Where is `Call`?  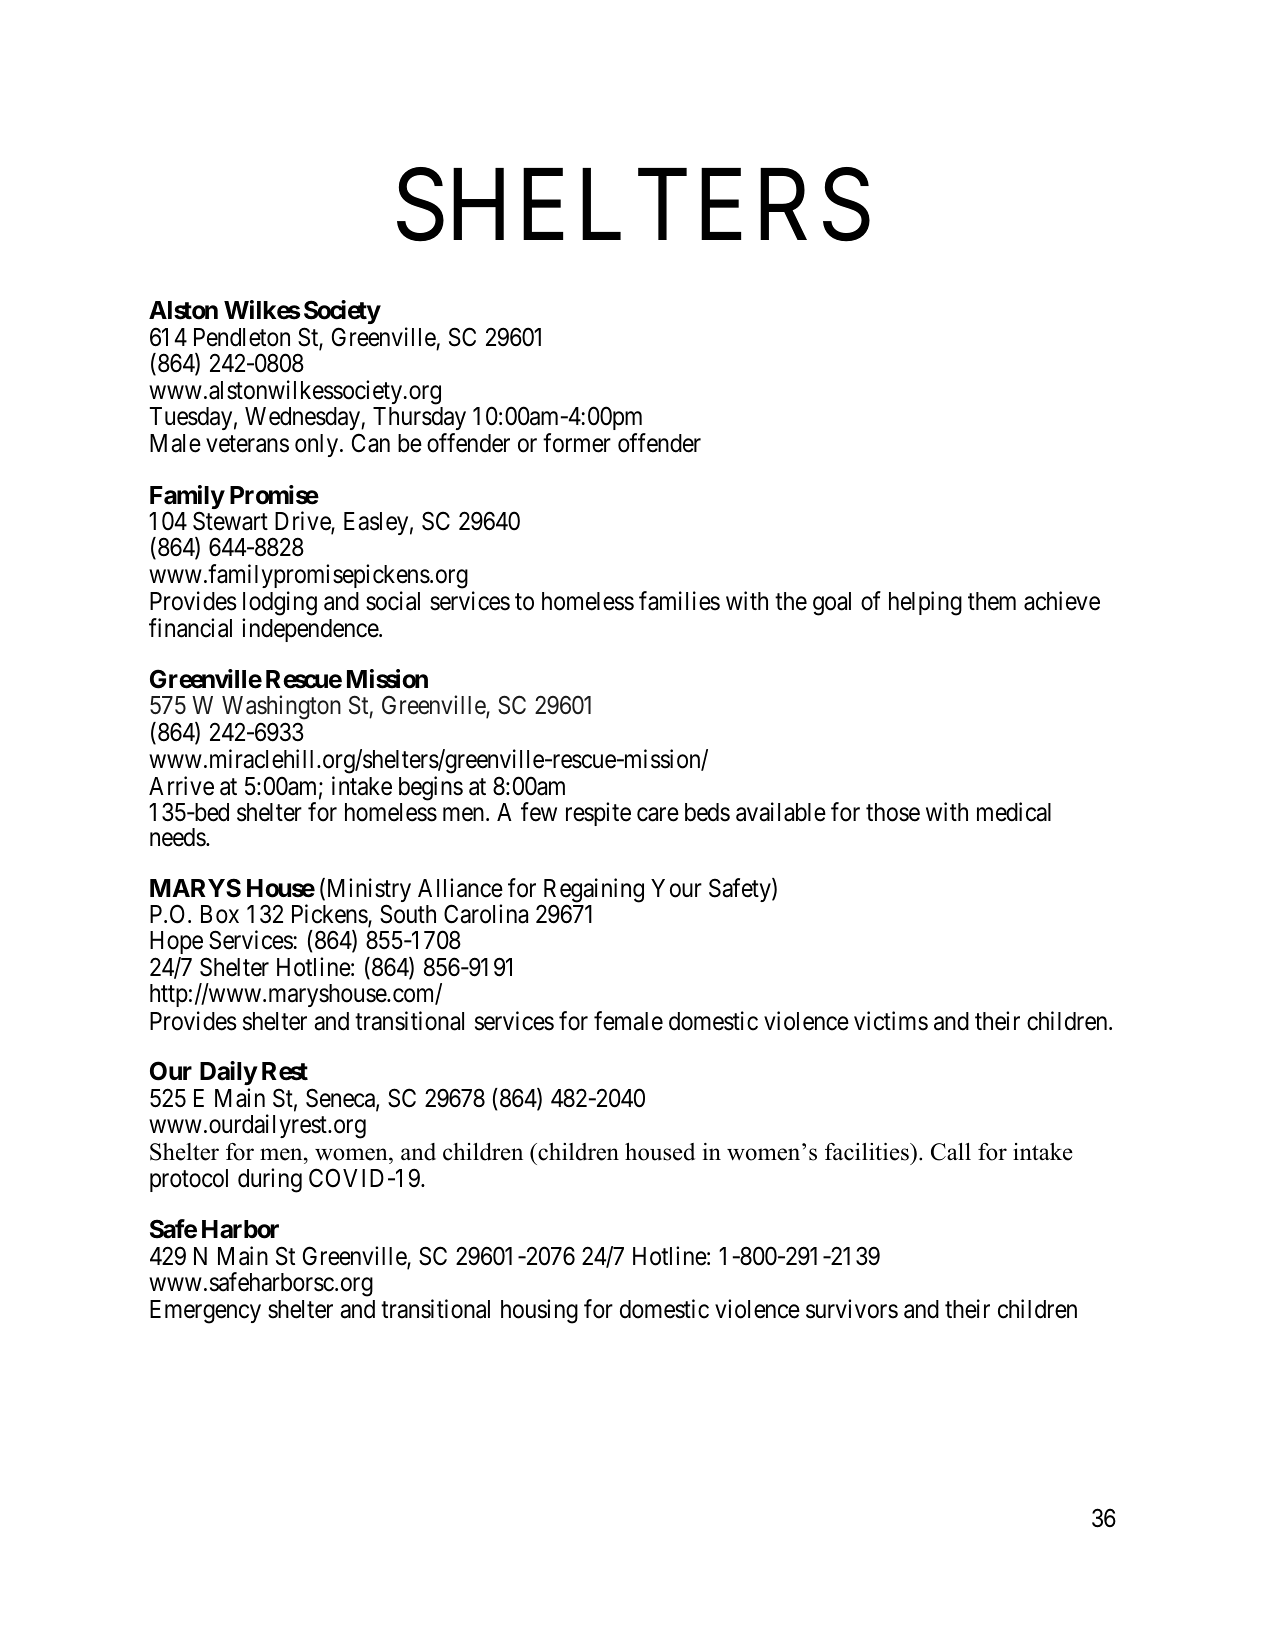
Call is located at coordinates (951, 1152).
